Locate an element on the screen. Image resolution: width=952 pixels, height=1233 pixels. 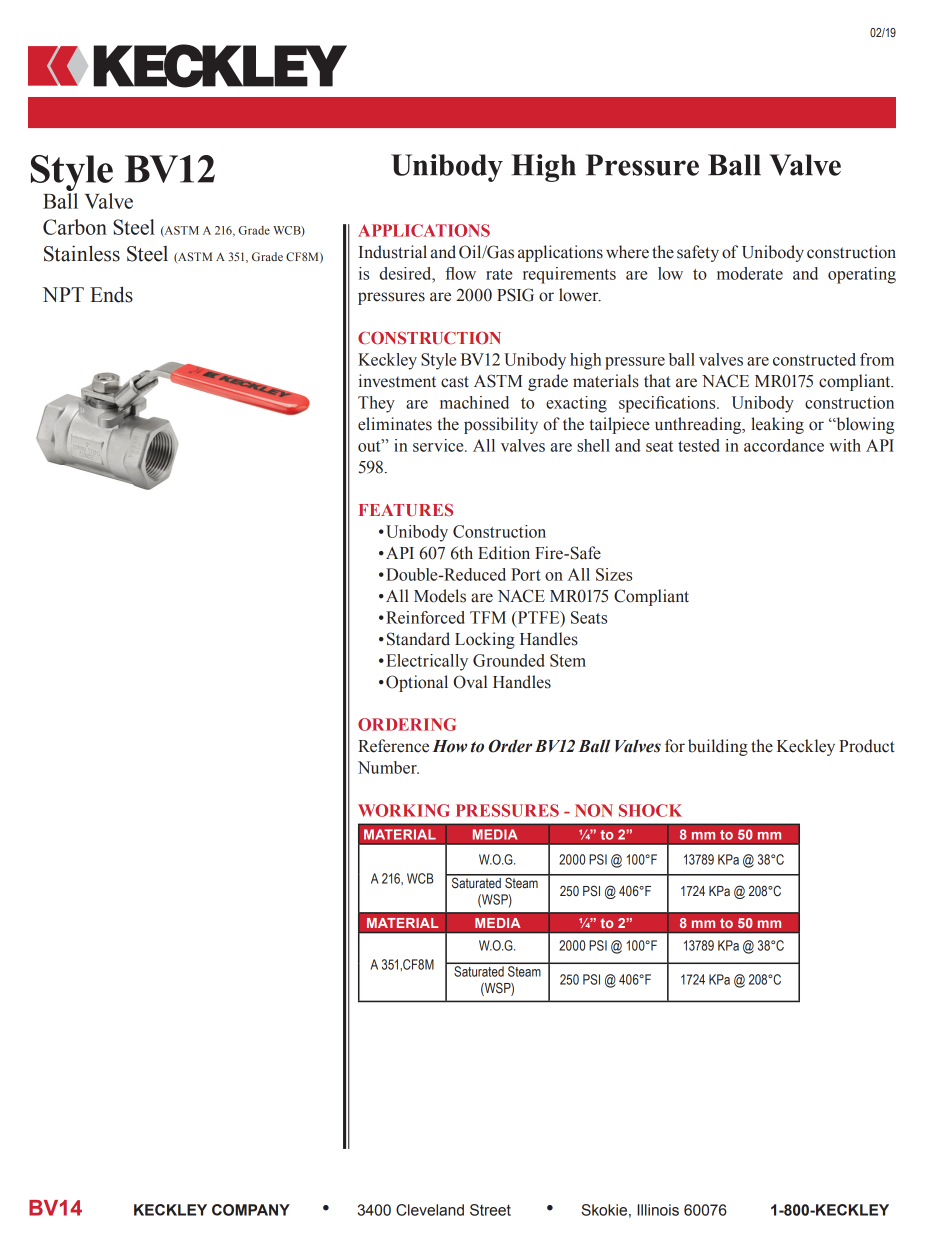
How is located at coordinates (449, 746).
